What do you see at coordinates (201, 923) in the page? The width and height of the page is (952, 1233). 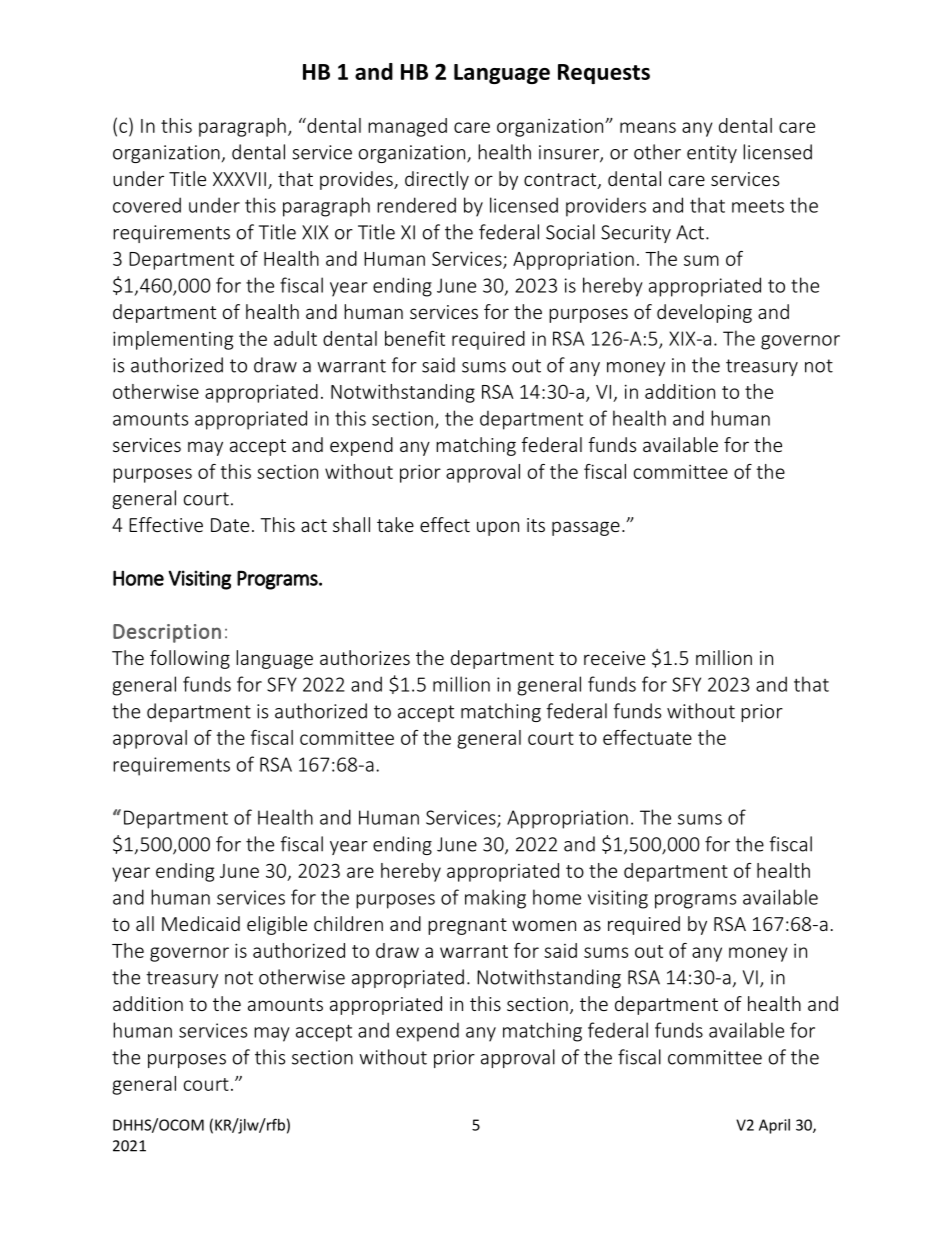 I see `Medicaid` at bounding box center [201, 923].
